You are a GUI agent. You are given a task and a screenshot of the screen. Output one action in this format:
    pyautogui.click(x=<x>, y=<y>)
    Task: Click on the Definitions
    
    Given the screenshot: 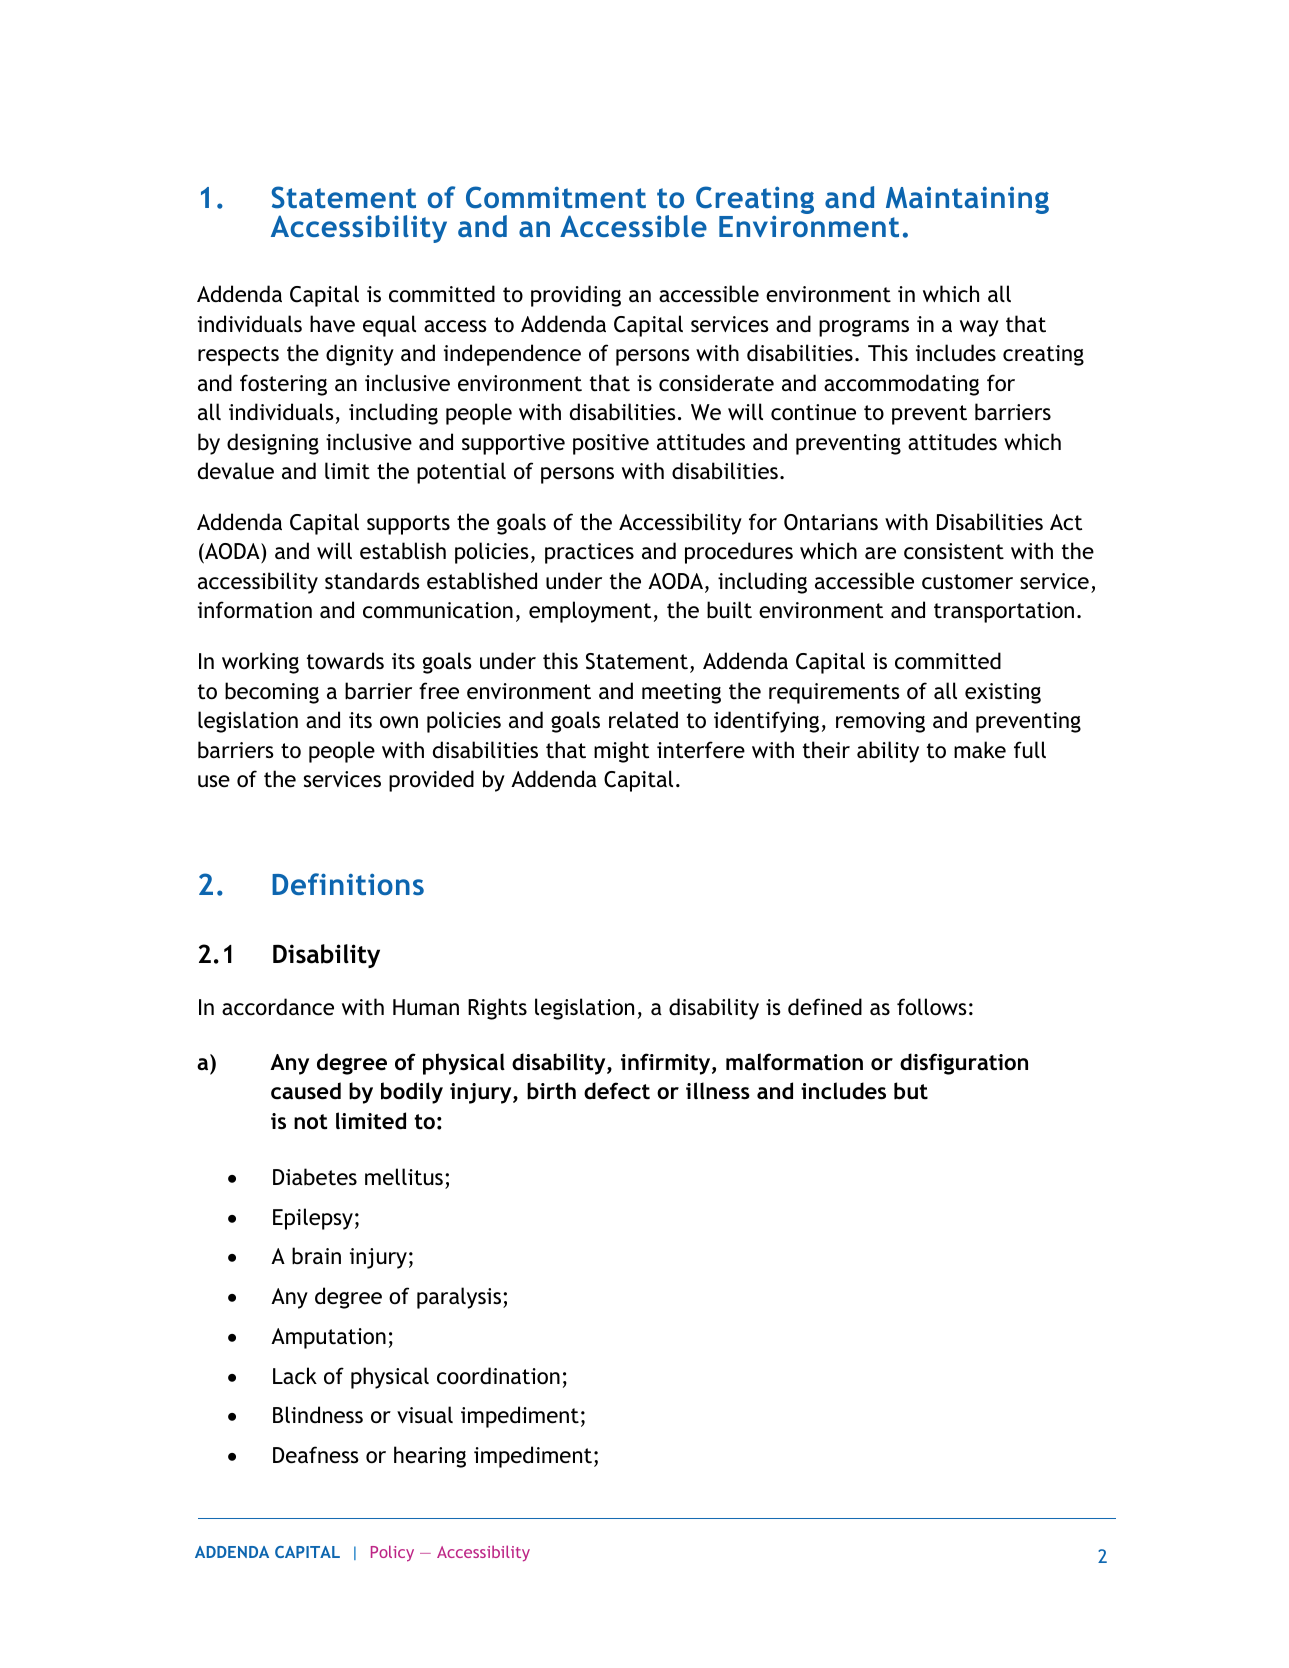 What is the action you would take?
    pyautogui.click(x=348, y=884)
